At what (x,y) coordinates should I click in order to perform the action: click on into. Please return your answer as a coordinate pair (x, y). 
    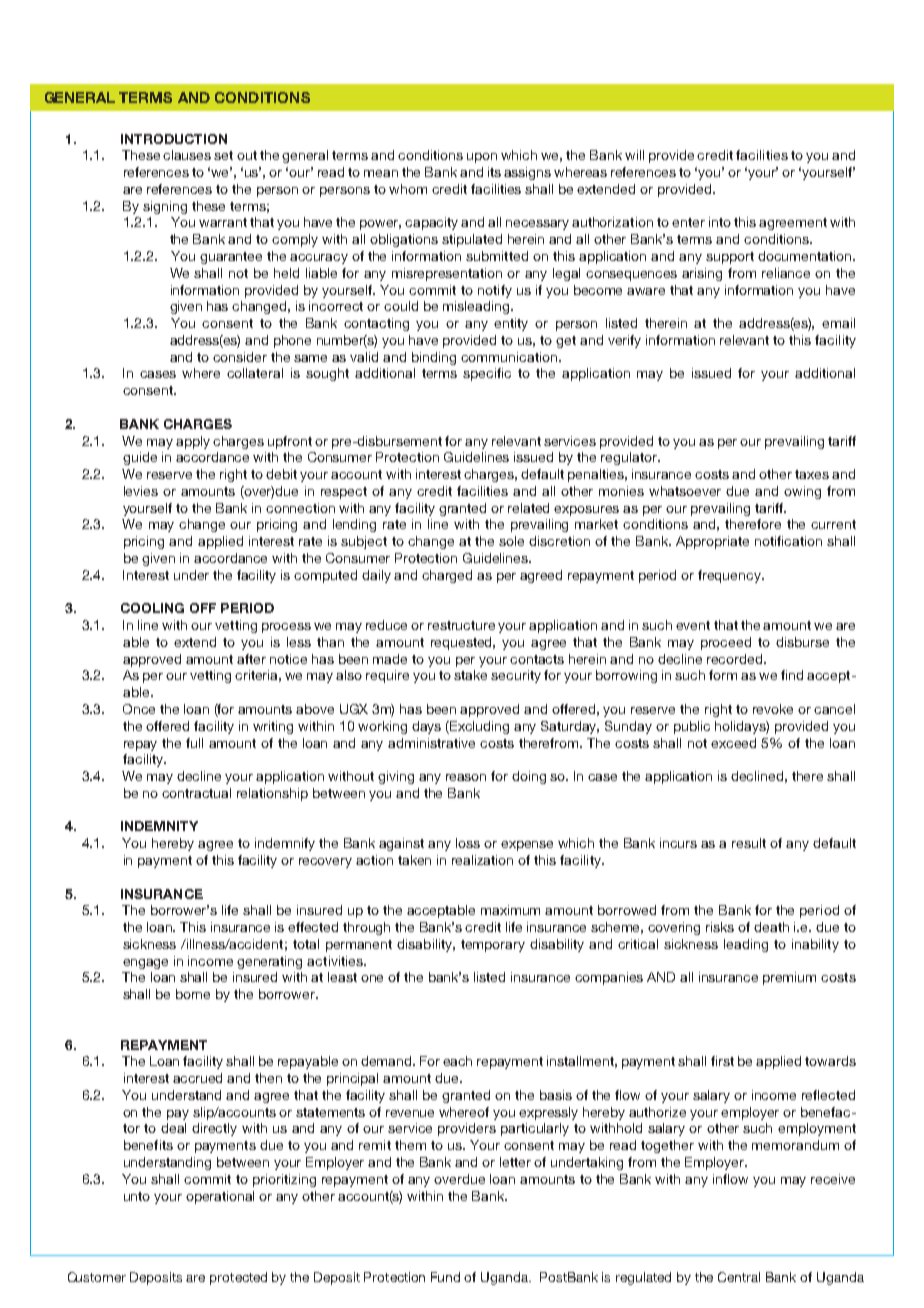
    Looking at the image, I should click on (720, 222).
